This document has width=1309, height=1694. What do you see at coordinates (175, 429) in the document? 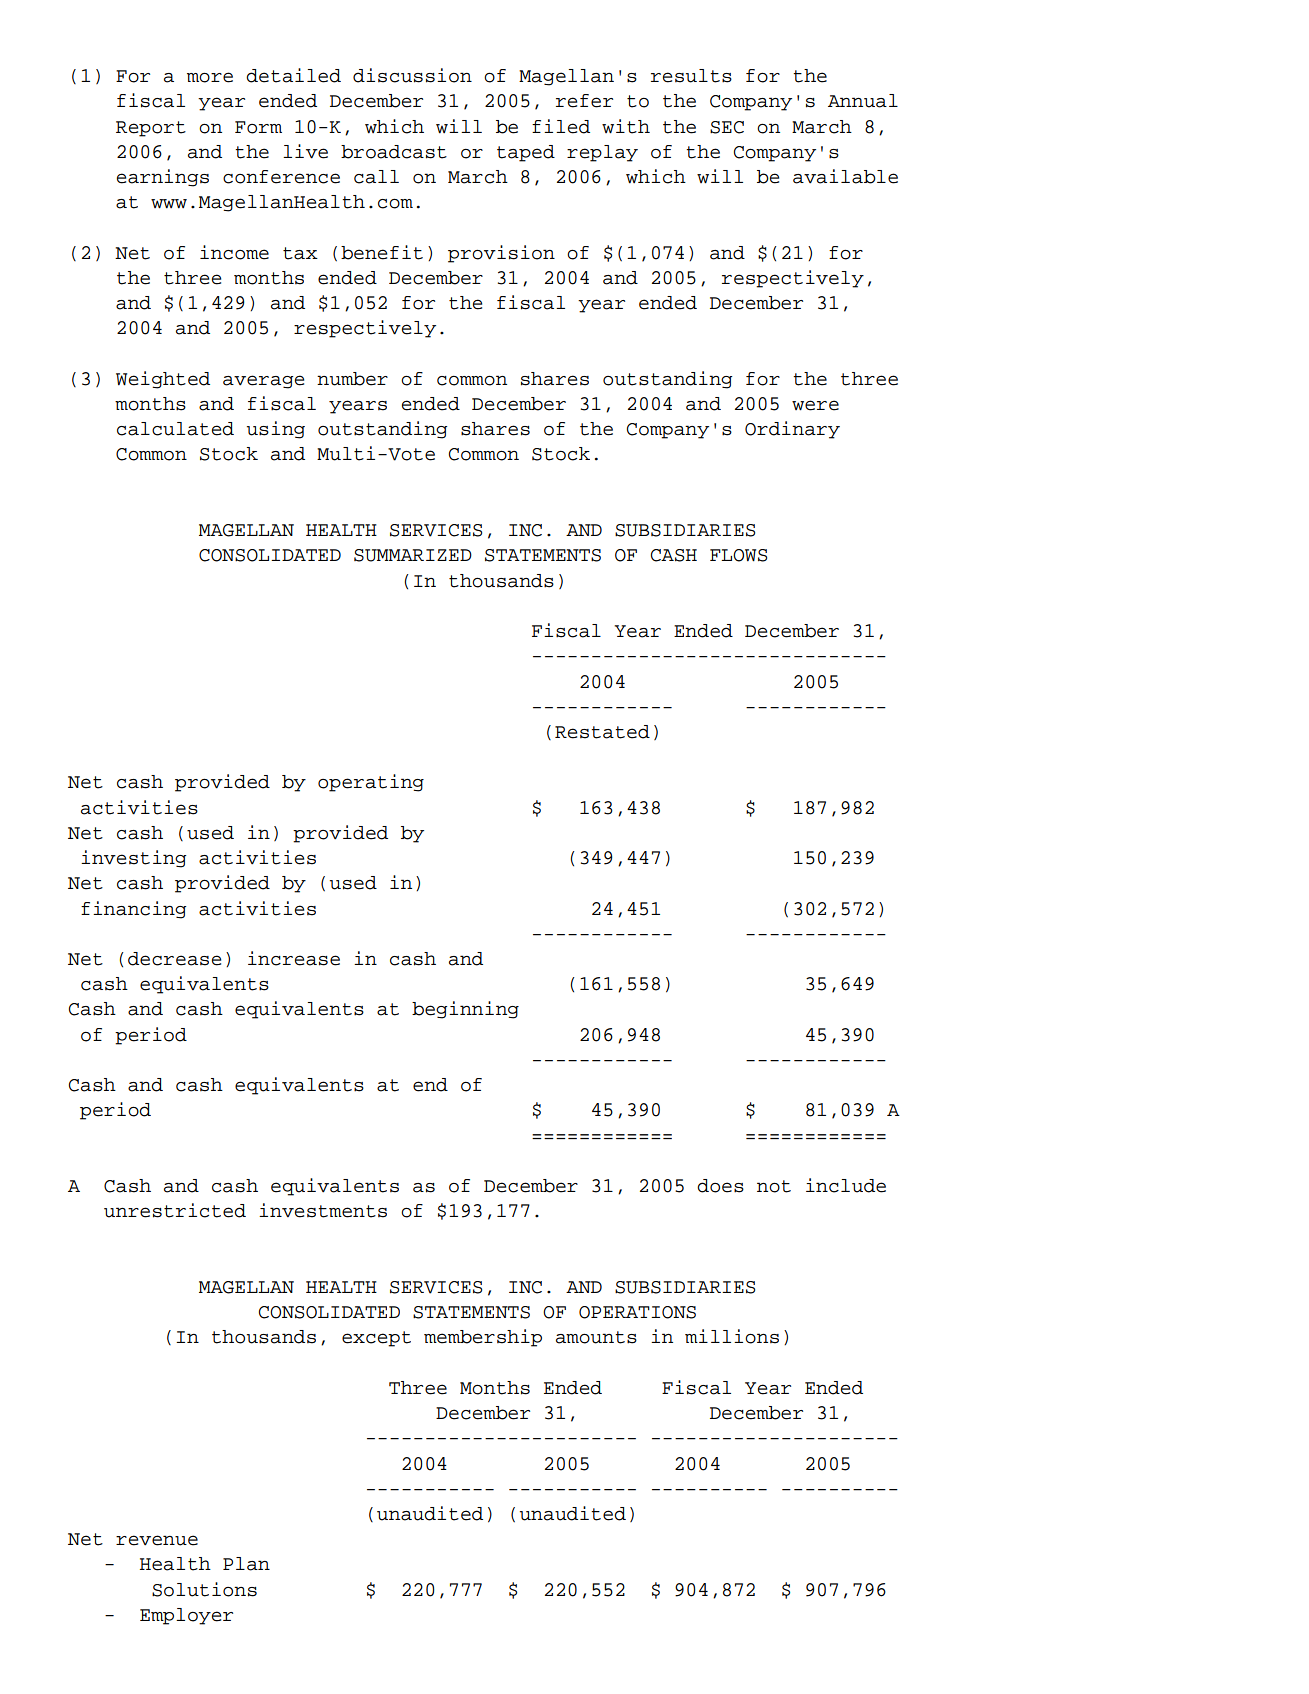
I see `calculated` at bounding box center [175, 429].
